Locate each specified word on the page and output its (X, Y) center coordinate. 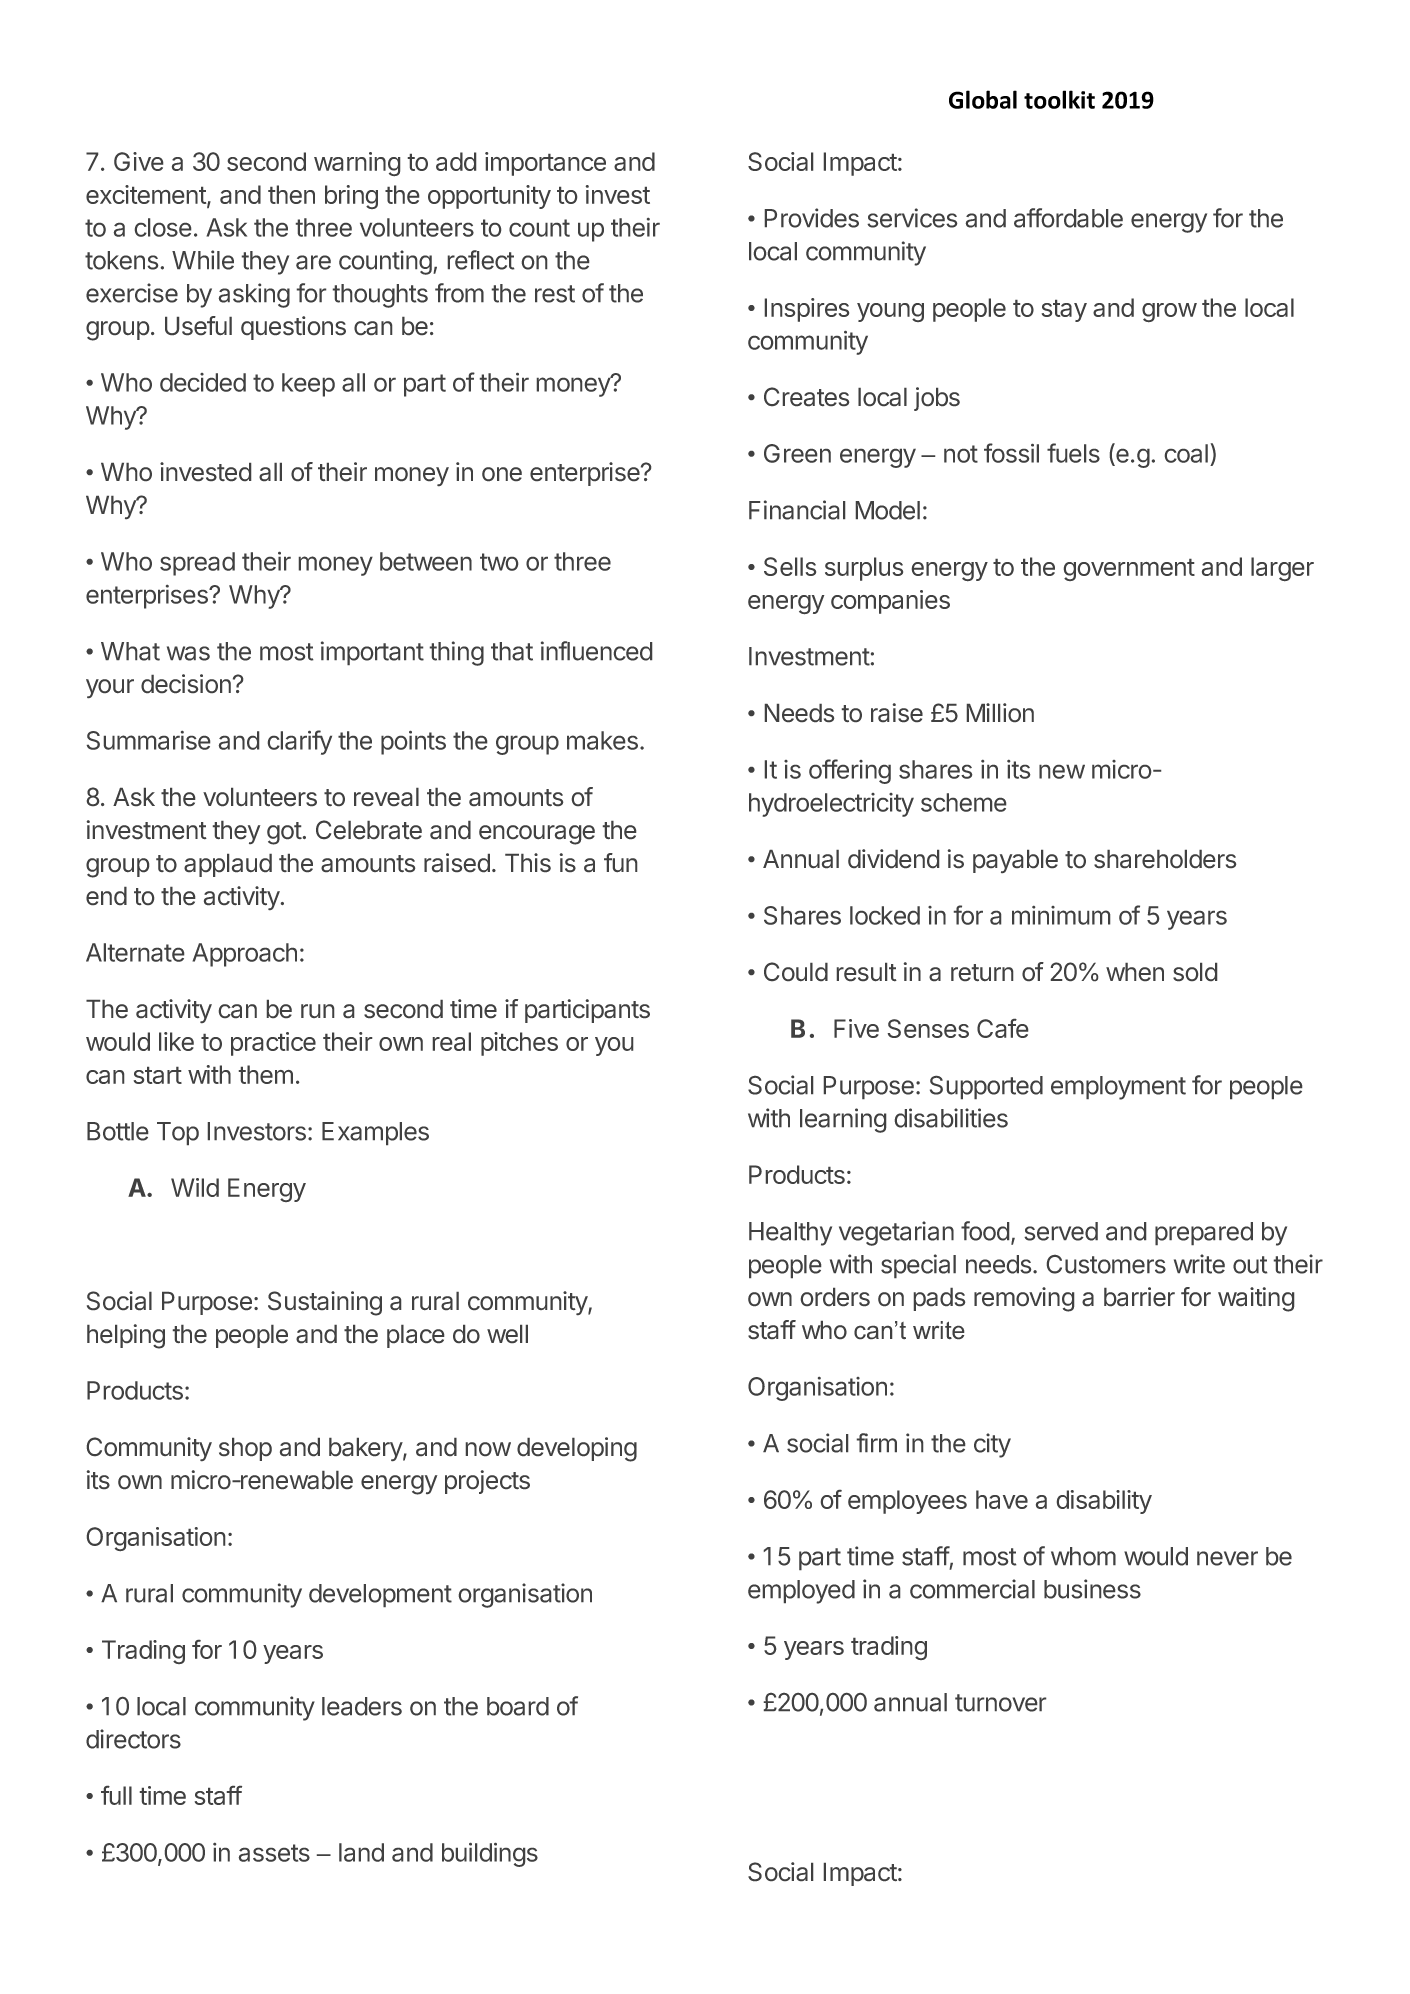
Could (796, 971)
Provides (812, 218)
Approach (245, 955)
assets (274, 1853)
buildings (490, 1855)
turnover (1000, 1703)
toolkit (1059, 99)
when (1135, 972)
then (291, 194)
